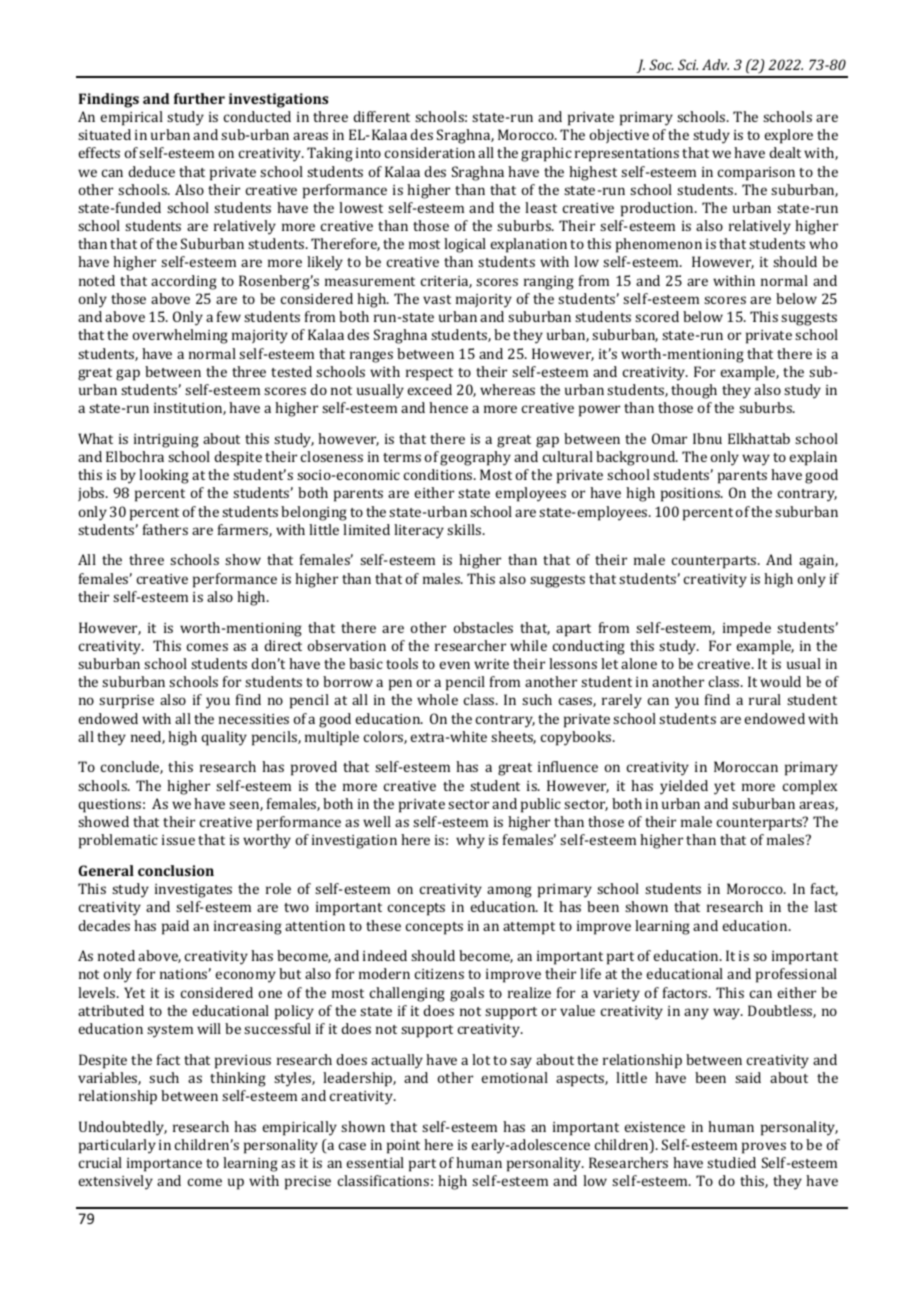  I want to click on further, so click(199, 98).
